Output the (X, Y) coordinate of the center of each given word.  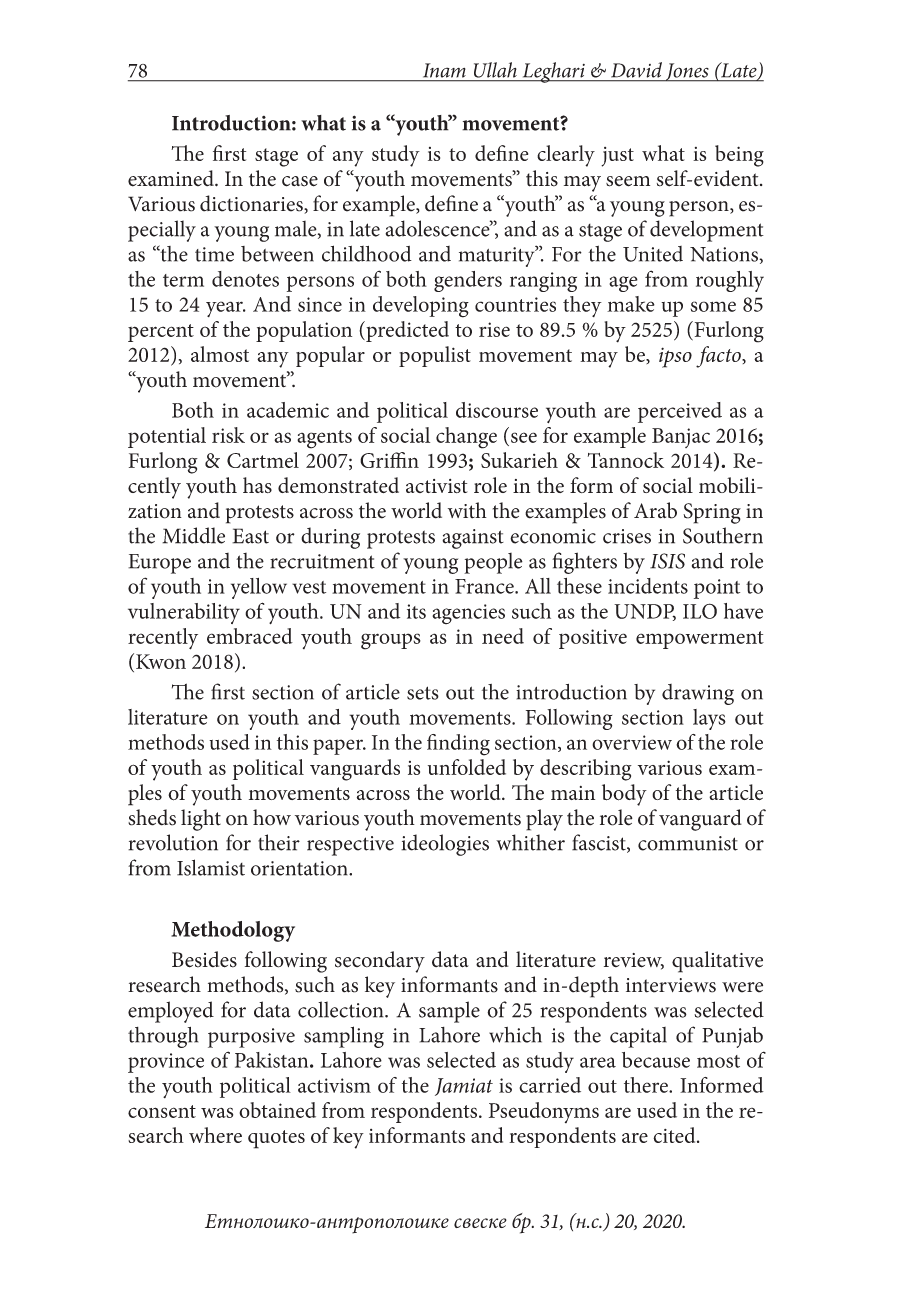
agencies (468, 614)
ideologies (445, 845)
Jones (687, 72)
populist (435, 356)
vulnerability (184, 613)
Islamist (211, 867)
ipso (675, 357)
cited (675, 1135)
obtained (277, 1110)
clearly (566, 156)
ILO (700, 611)
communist (688, 843)
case (300, 181)
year (225, 309)
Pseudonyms (544, 1112)
